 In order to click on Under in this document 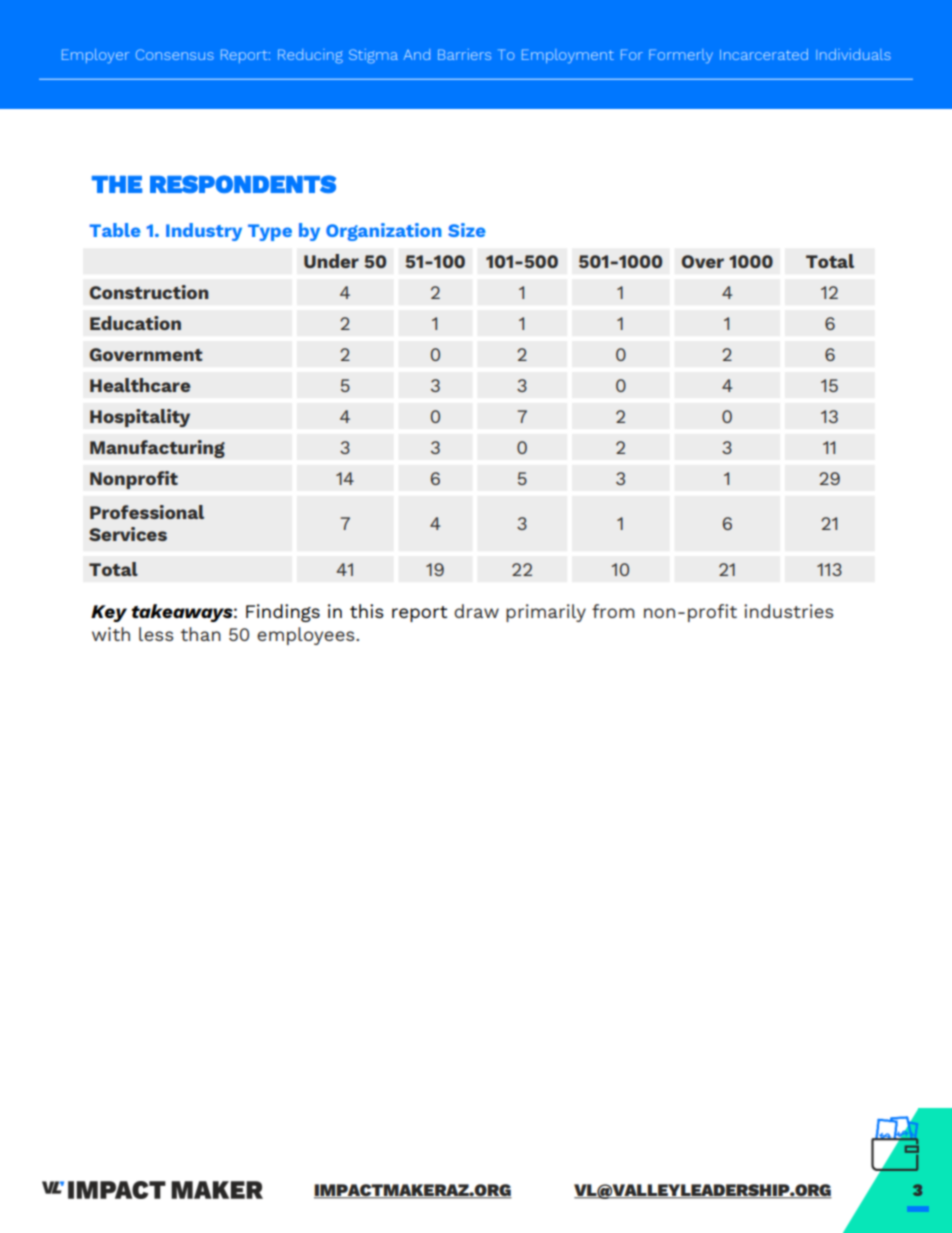, I will do `click(331, 261)`.
